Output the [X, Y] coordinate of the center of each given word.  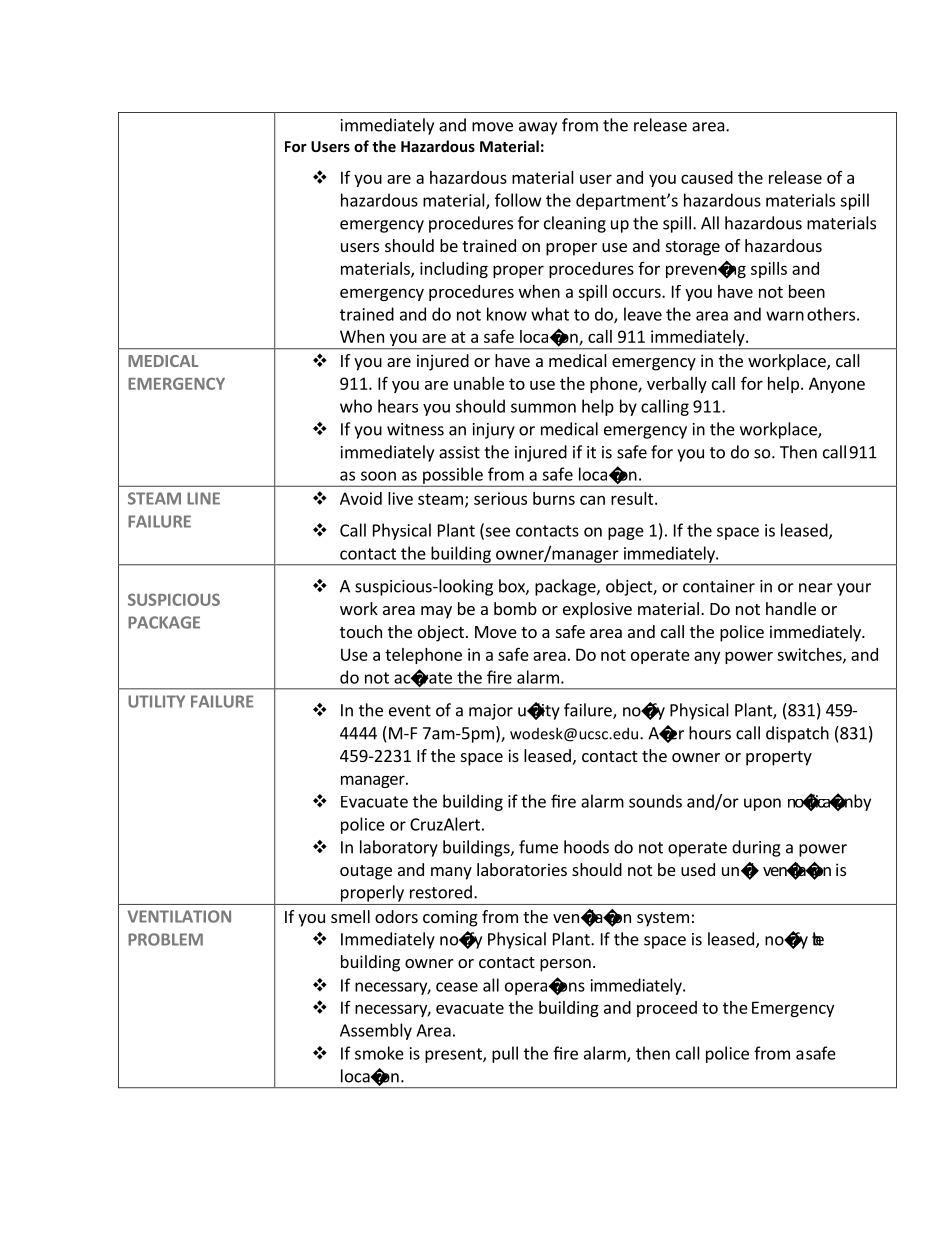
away [538, 128]
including [454, 270]
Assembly [376, 1031]
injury [494, 431]
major [491, 712]
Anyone [837, 385]
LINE [203, 498]
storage [693, 248]
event [410, 711]
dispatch [797, 734]
